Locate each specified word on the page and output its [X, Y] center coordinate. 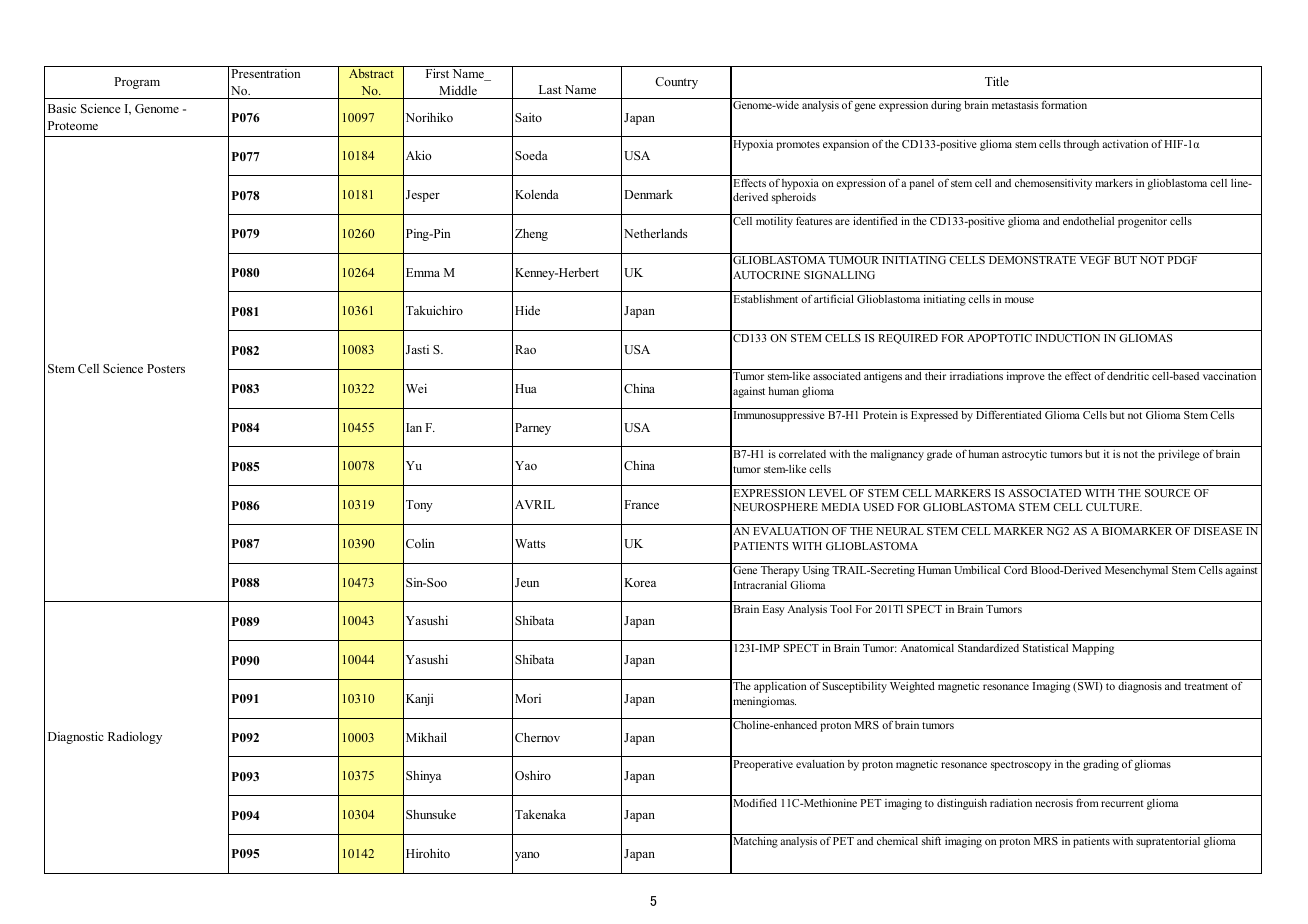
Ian [414, 427]
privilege [1179, 455]
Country [676, 83]
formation [1064, 104]
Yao [526, 465]
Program [137, 83]
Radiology [135, 737]
